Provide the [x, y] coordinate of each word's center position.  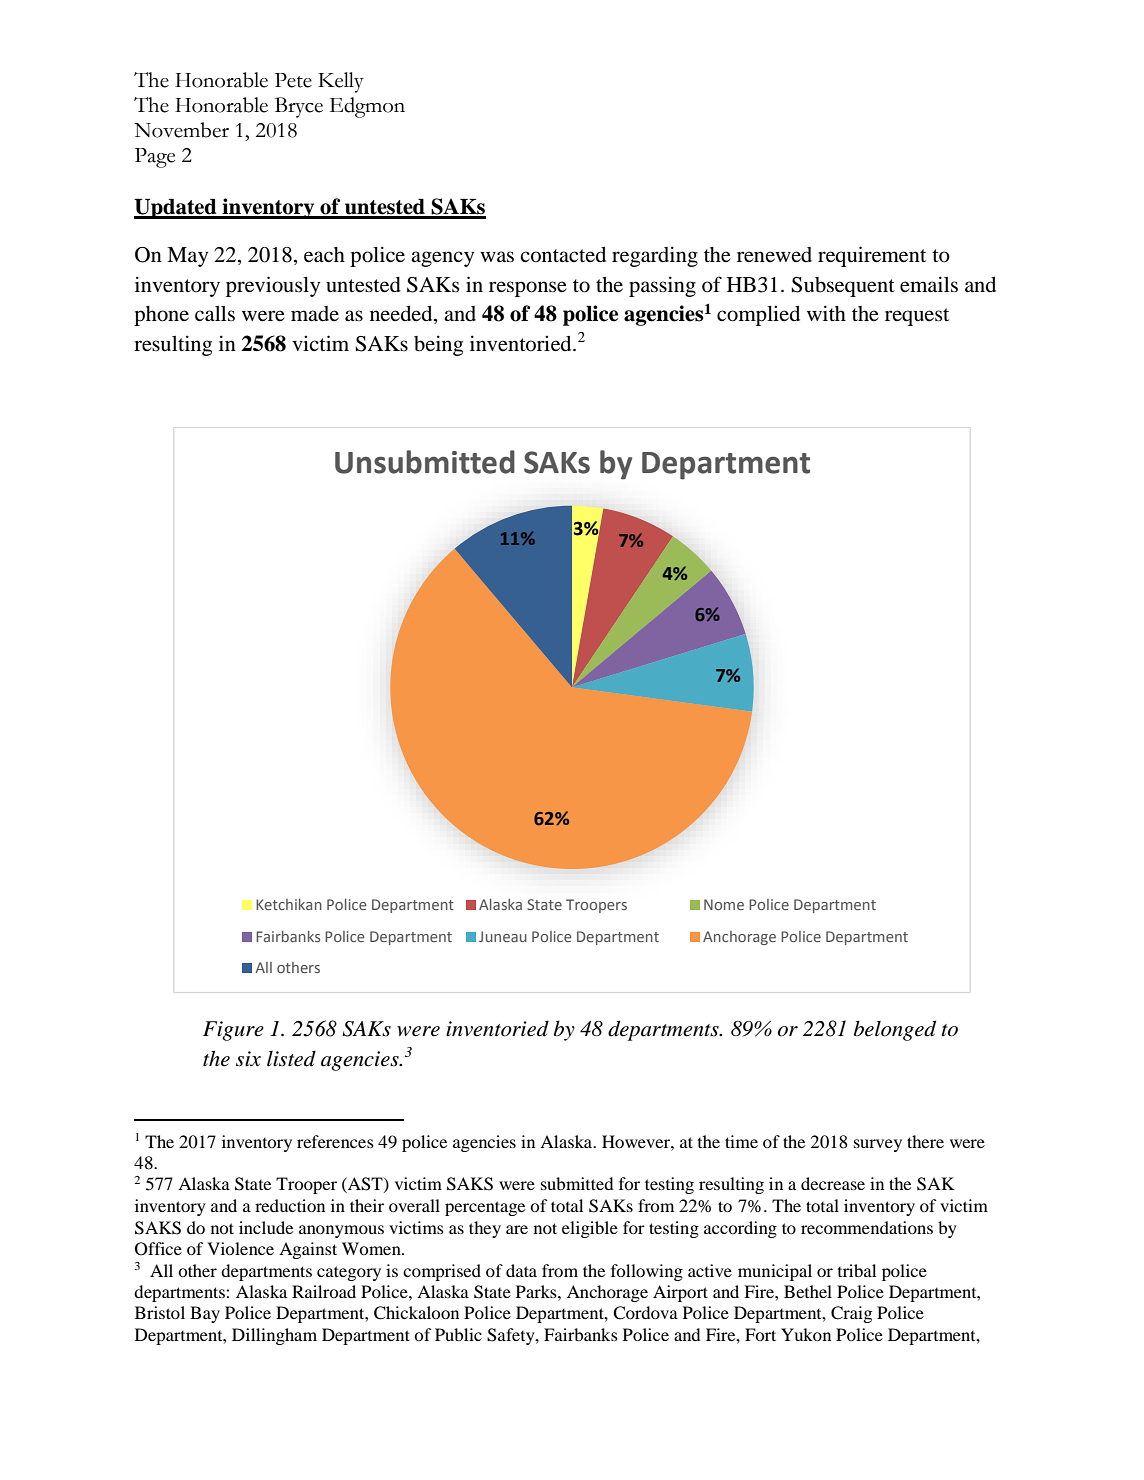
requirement [872, 256]
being [438, 345]
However [637, 1141]
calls [215, 314]
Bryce [299, 107]
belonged [895, 1030]
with [826, 313]
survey [878, 1145]
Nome [724, 904]
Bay [205, 1314]
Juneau [503, 936]
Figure [233, 1031]
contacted [563, 255]
